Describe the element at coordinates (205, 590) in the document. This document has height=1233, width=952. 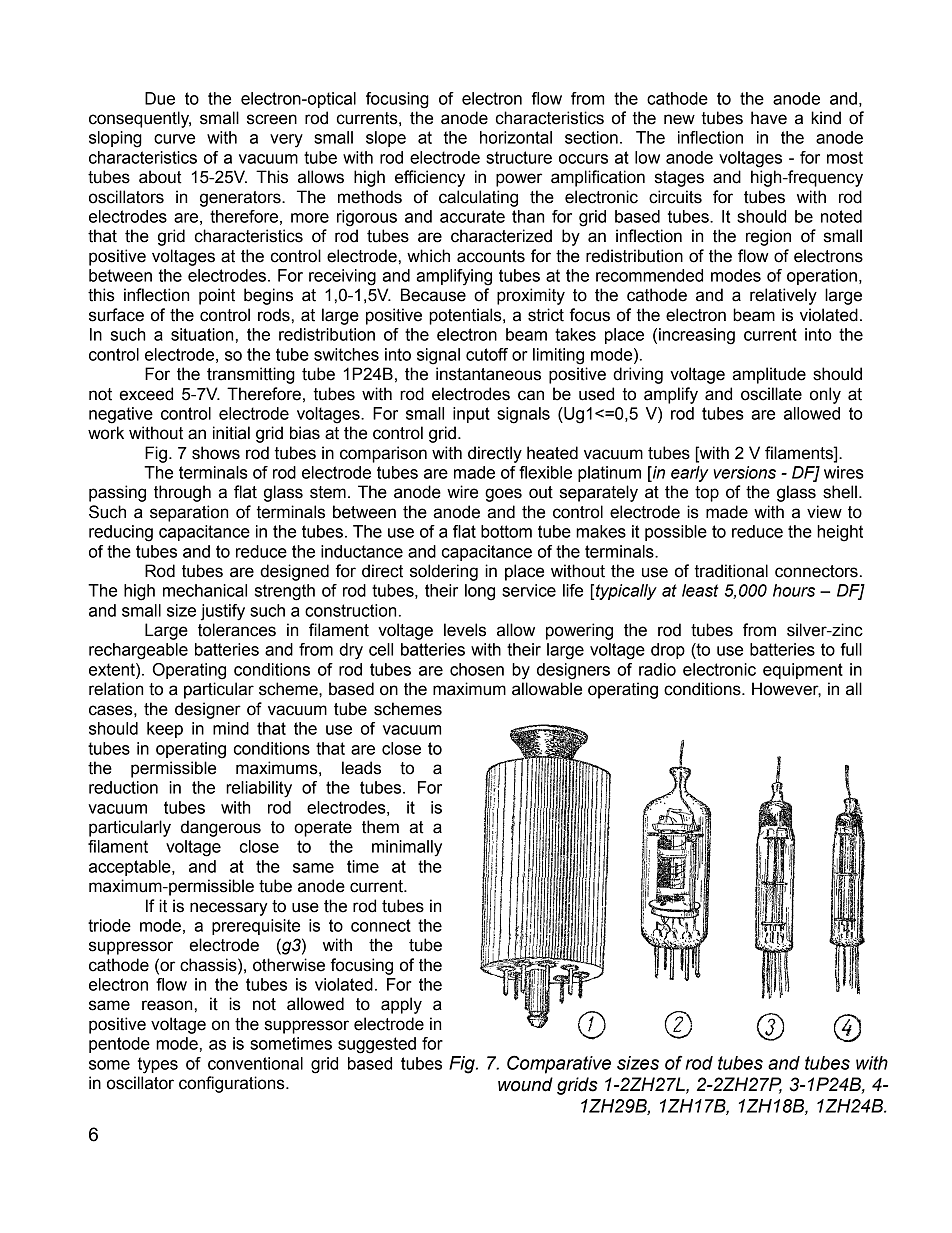
I see `mechanical` at that location.
